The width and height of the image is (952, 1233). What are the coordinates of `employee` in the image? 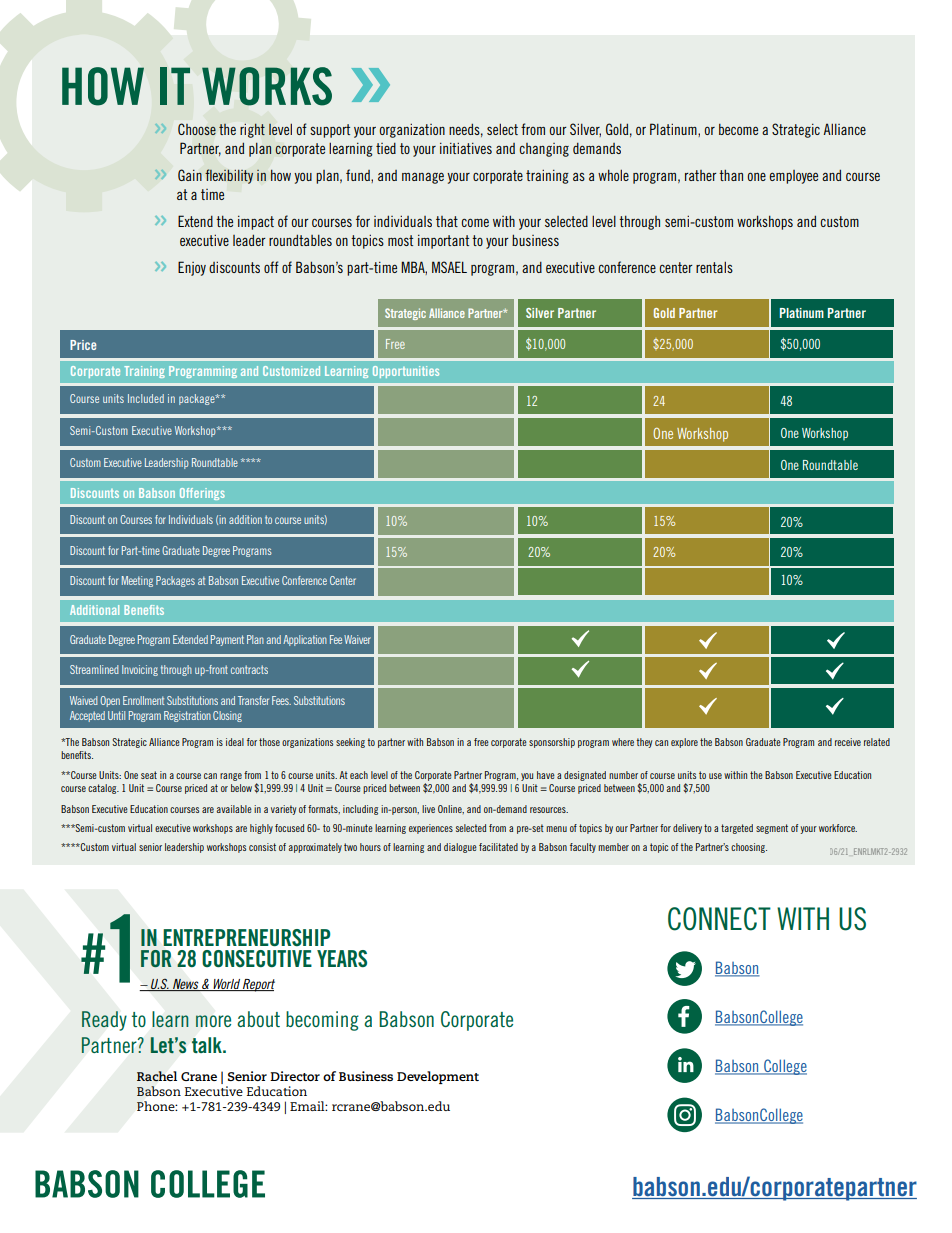 It's located at (793, 177).
